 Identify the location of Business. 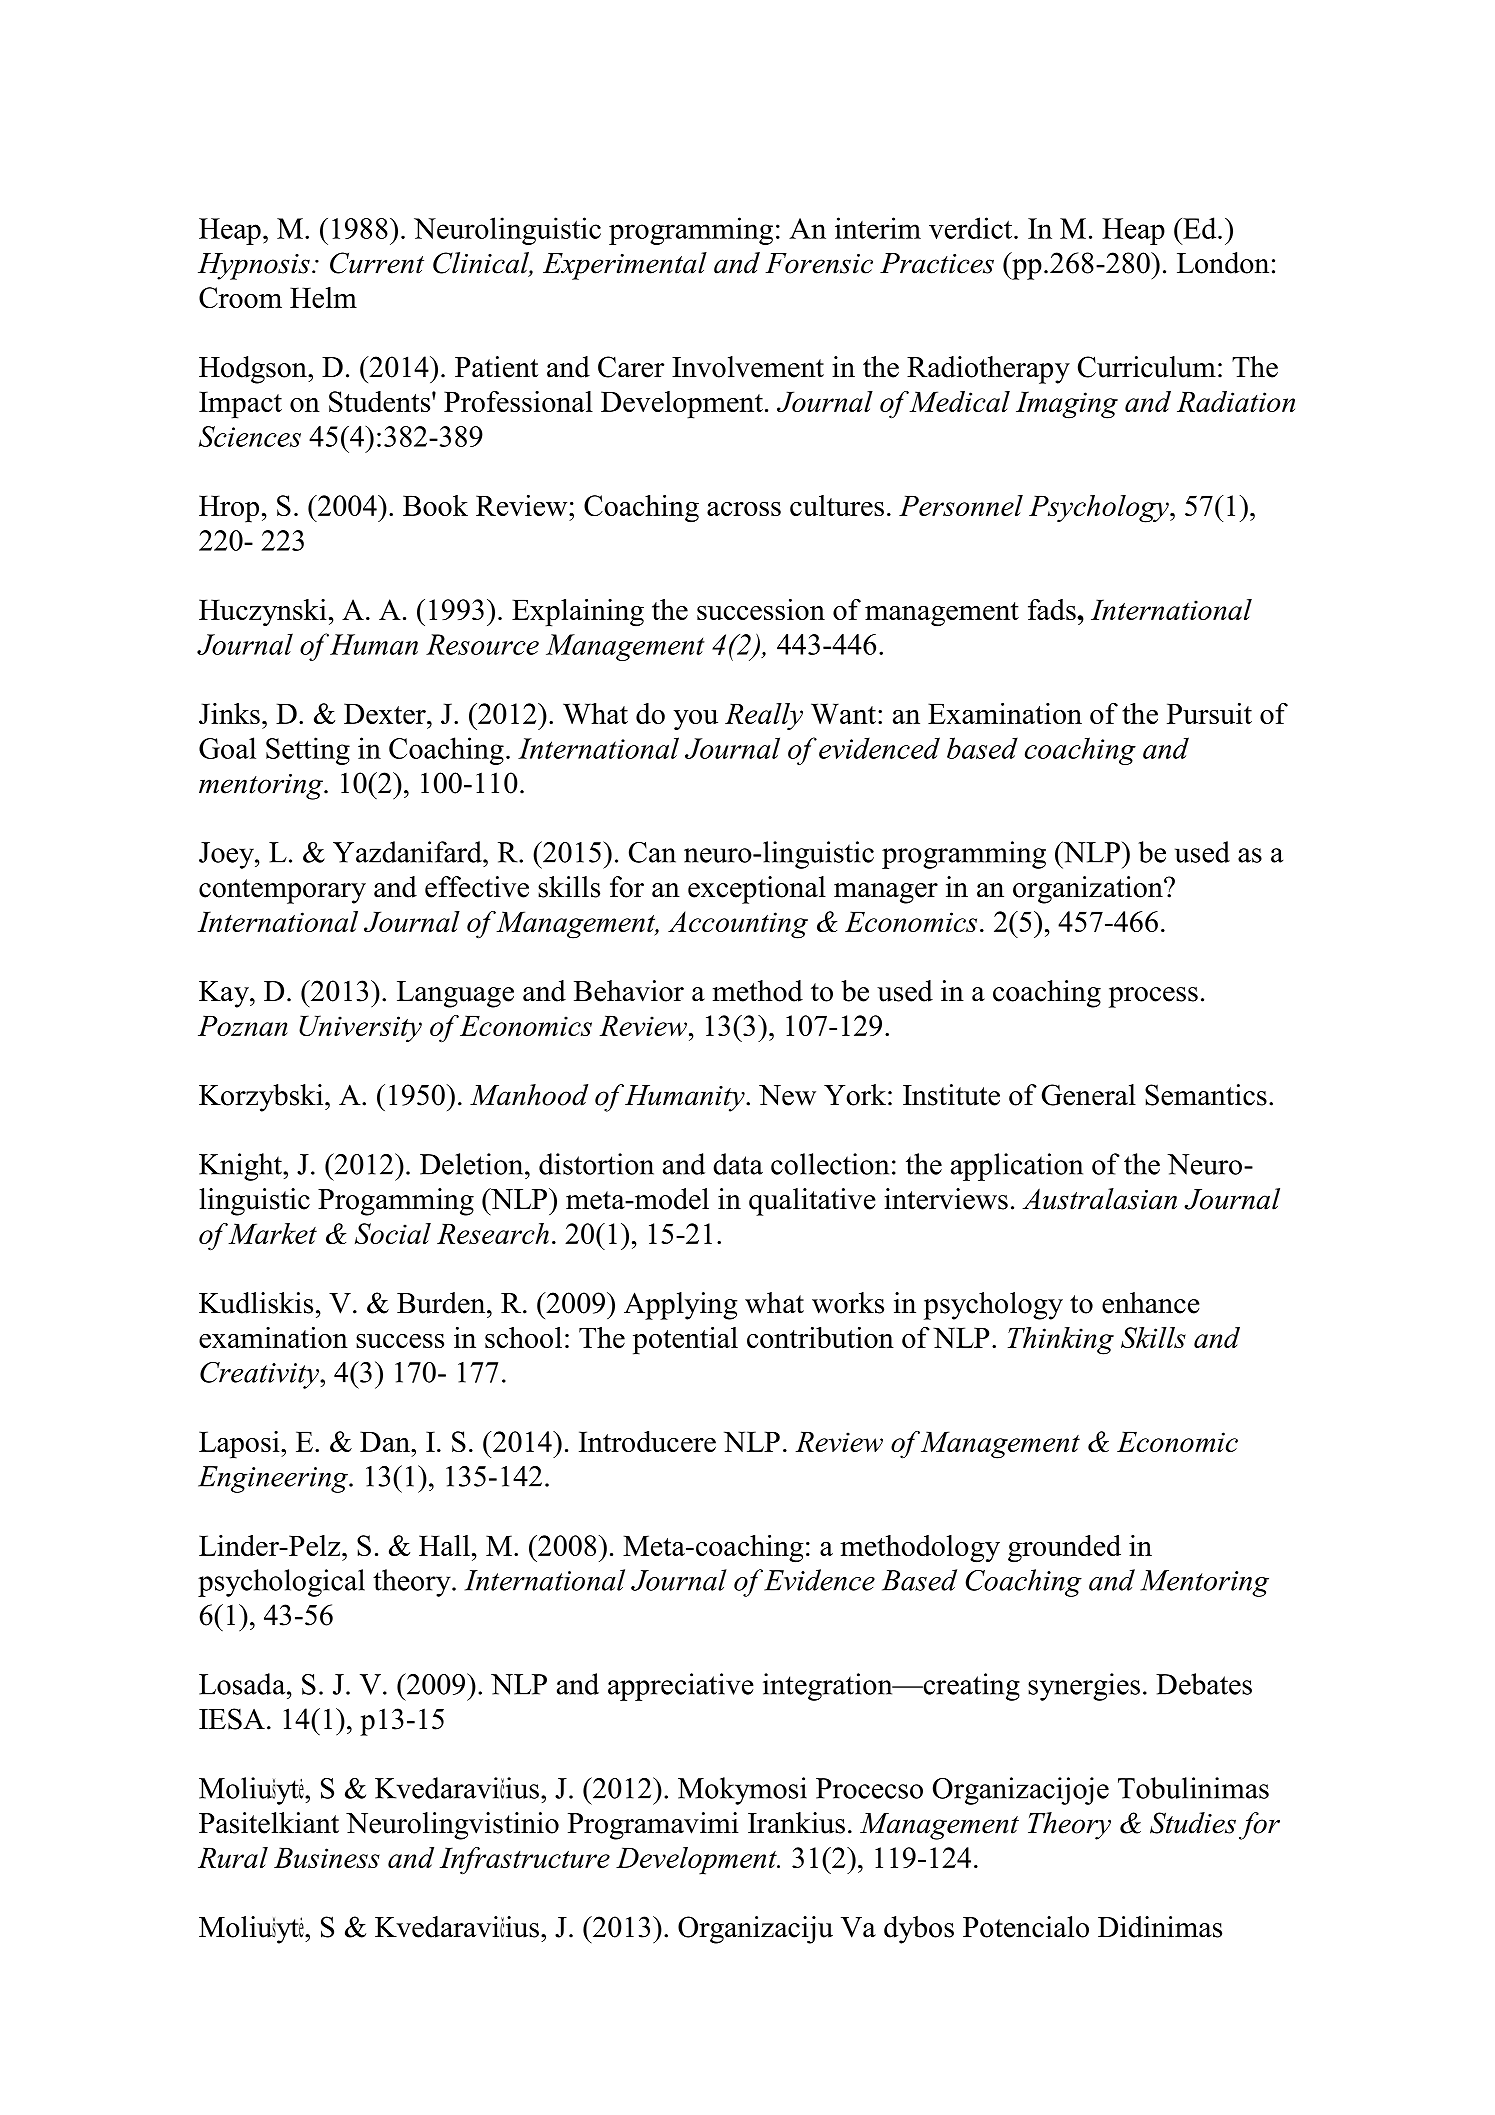
(327, 1857).
